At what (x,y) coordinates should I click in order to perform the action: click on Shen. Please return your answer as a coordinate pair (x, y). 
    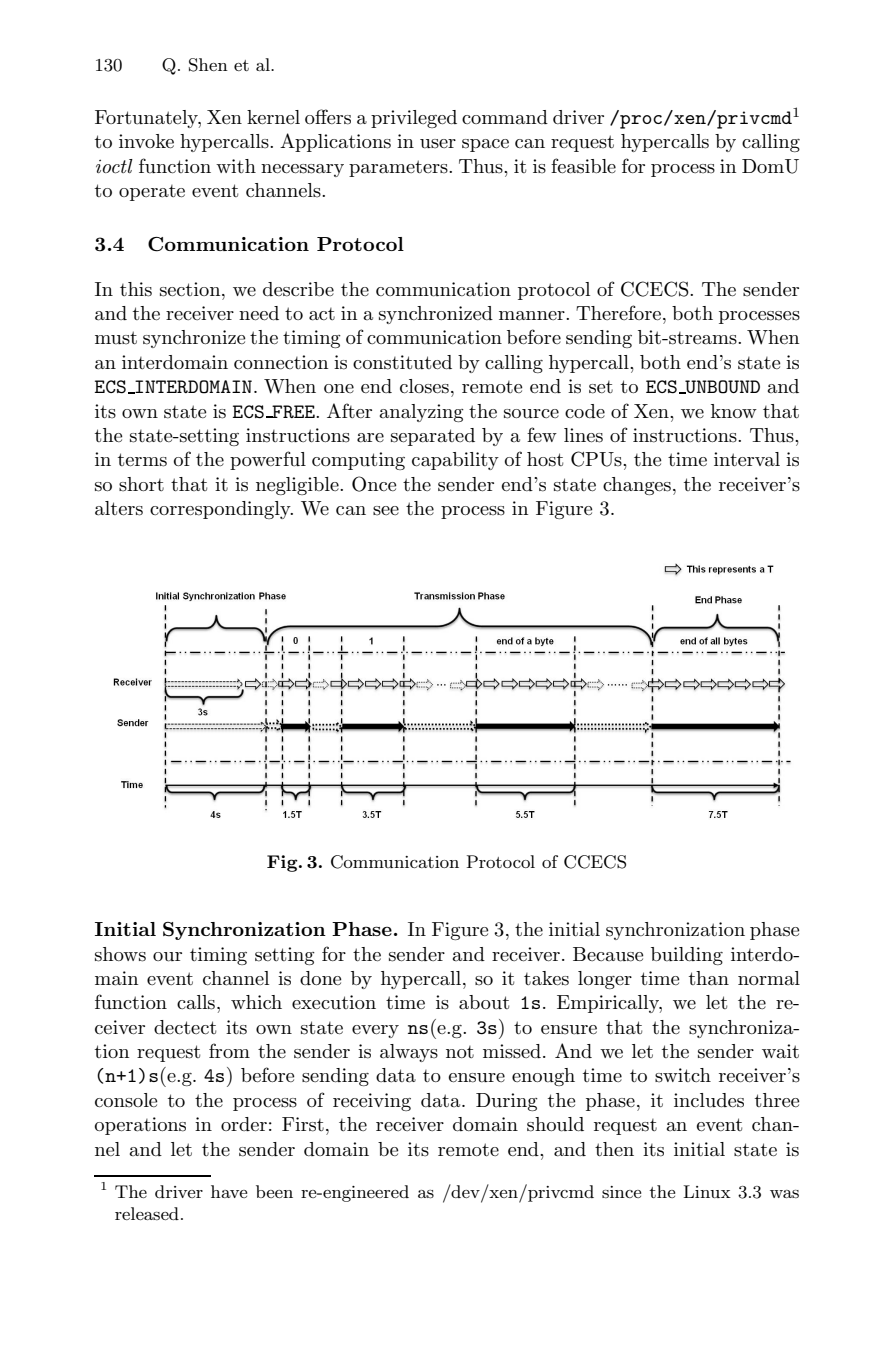
    Looking at the image, I should click on (208, 65).
